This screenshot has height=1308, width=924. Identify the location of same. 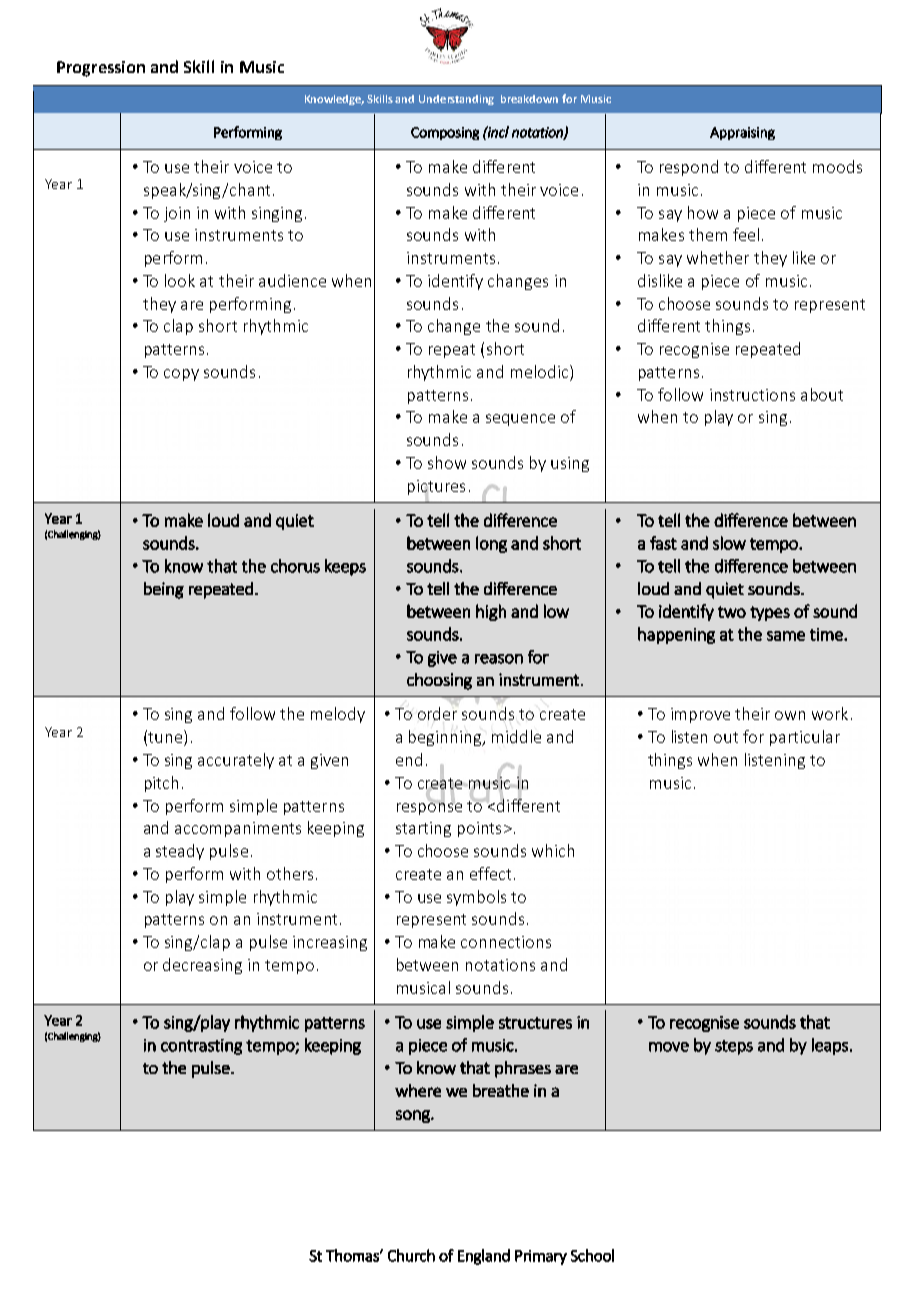
(786, 636).
